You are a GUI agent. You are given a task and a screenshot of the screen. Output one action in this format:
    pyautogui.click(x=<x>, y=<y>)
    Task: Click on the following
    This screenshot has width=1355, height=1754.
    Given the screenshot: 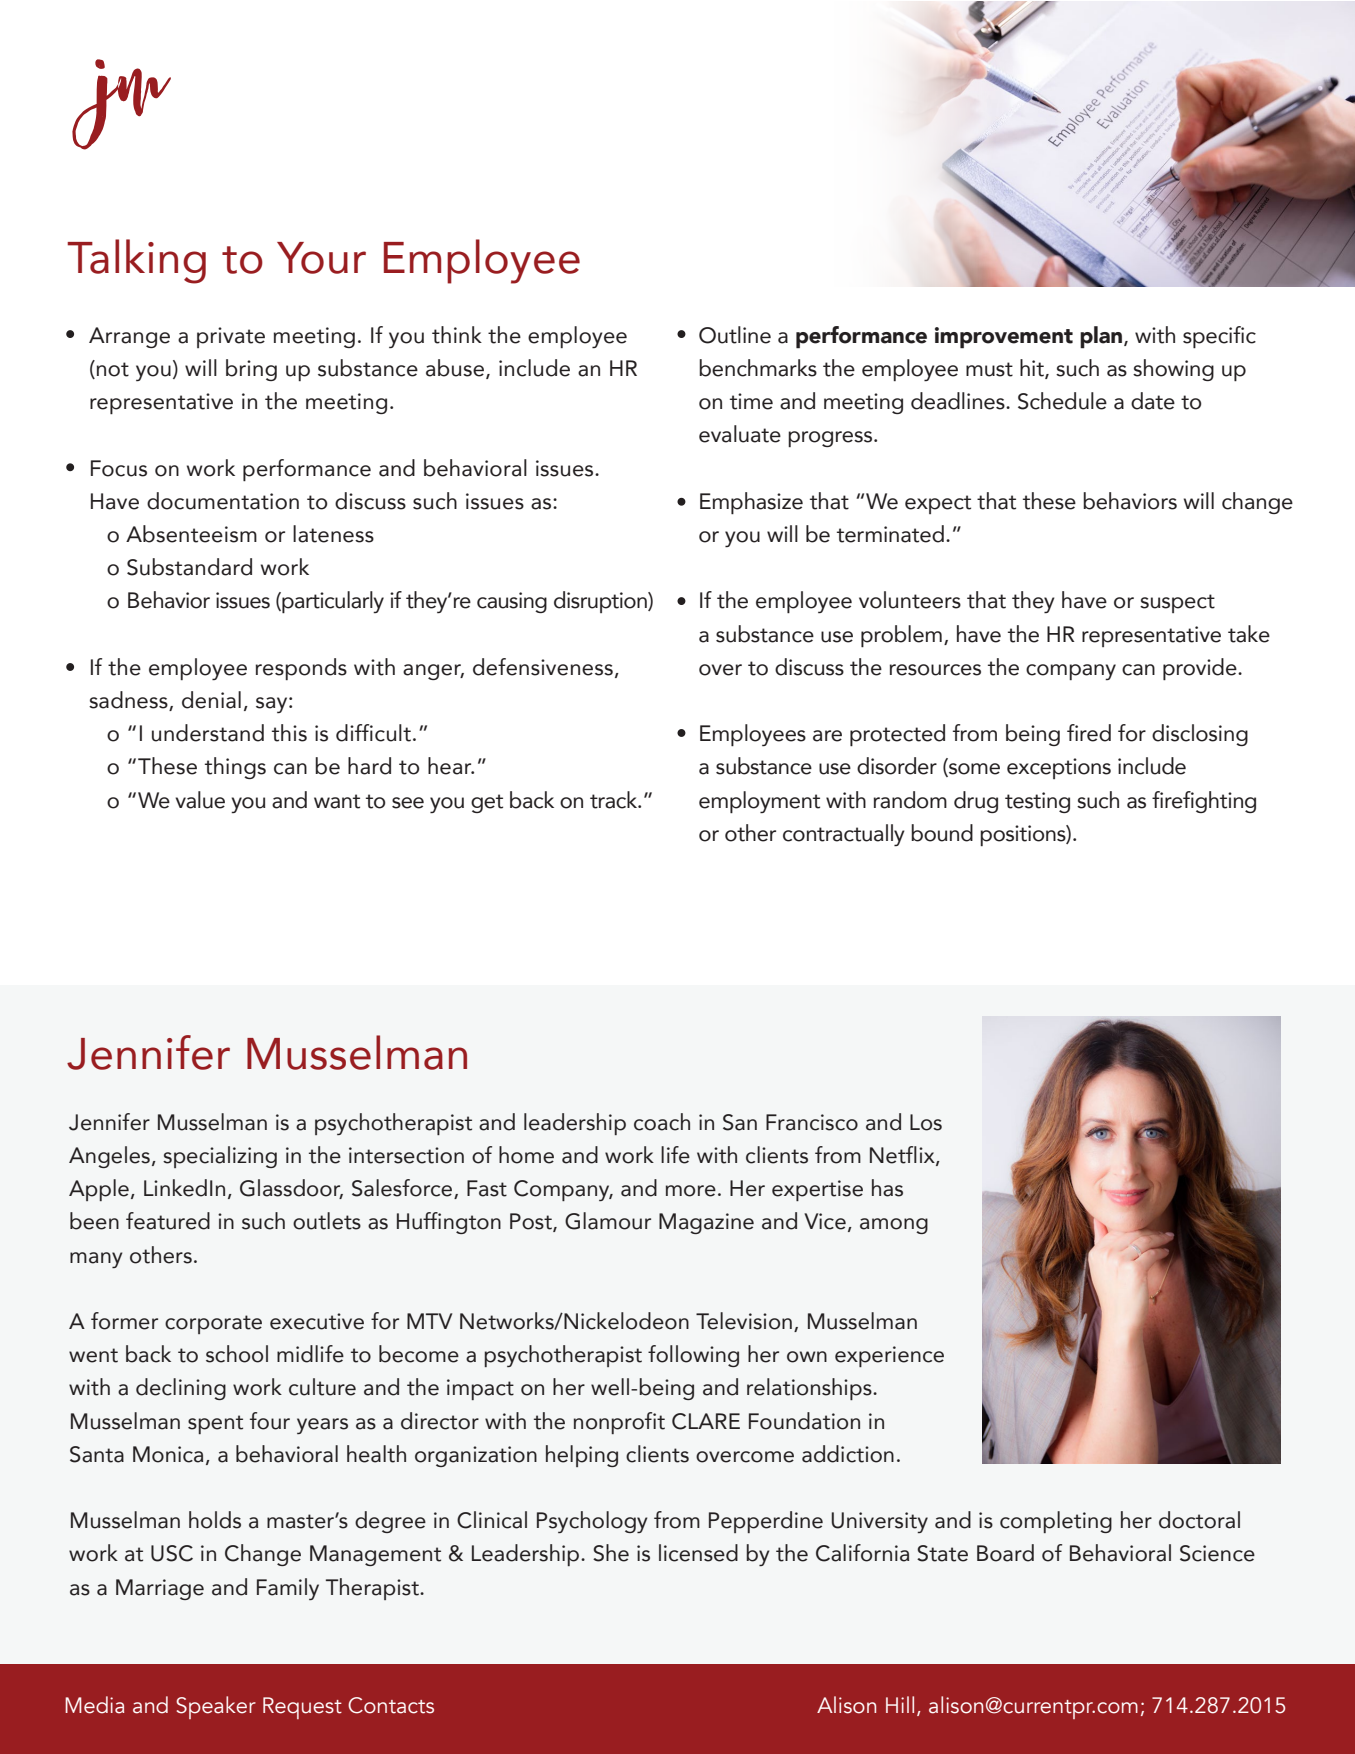 What is the action you would take?
    pyautogui.click(x=693, y=1356)
